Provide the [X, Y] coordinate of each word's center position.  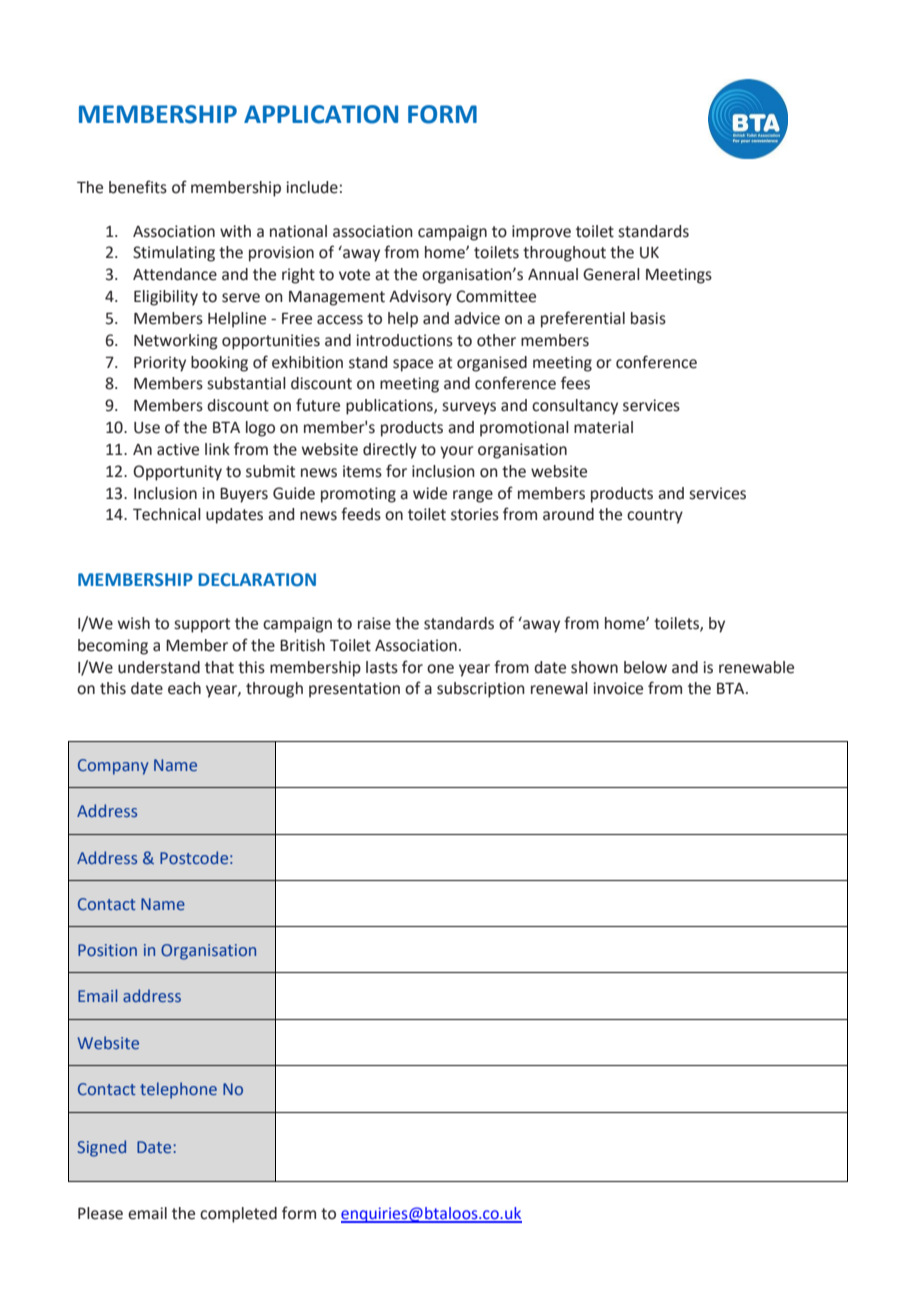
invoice [618, 688]
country [655, 516]
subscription [481, 690]
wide [430, 493]
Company [113, 767]
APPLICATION [321, 114]
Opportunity [177, 473]
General [611, 274]
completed [238, 1215]
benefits [138, 187]
